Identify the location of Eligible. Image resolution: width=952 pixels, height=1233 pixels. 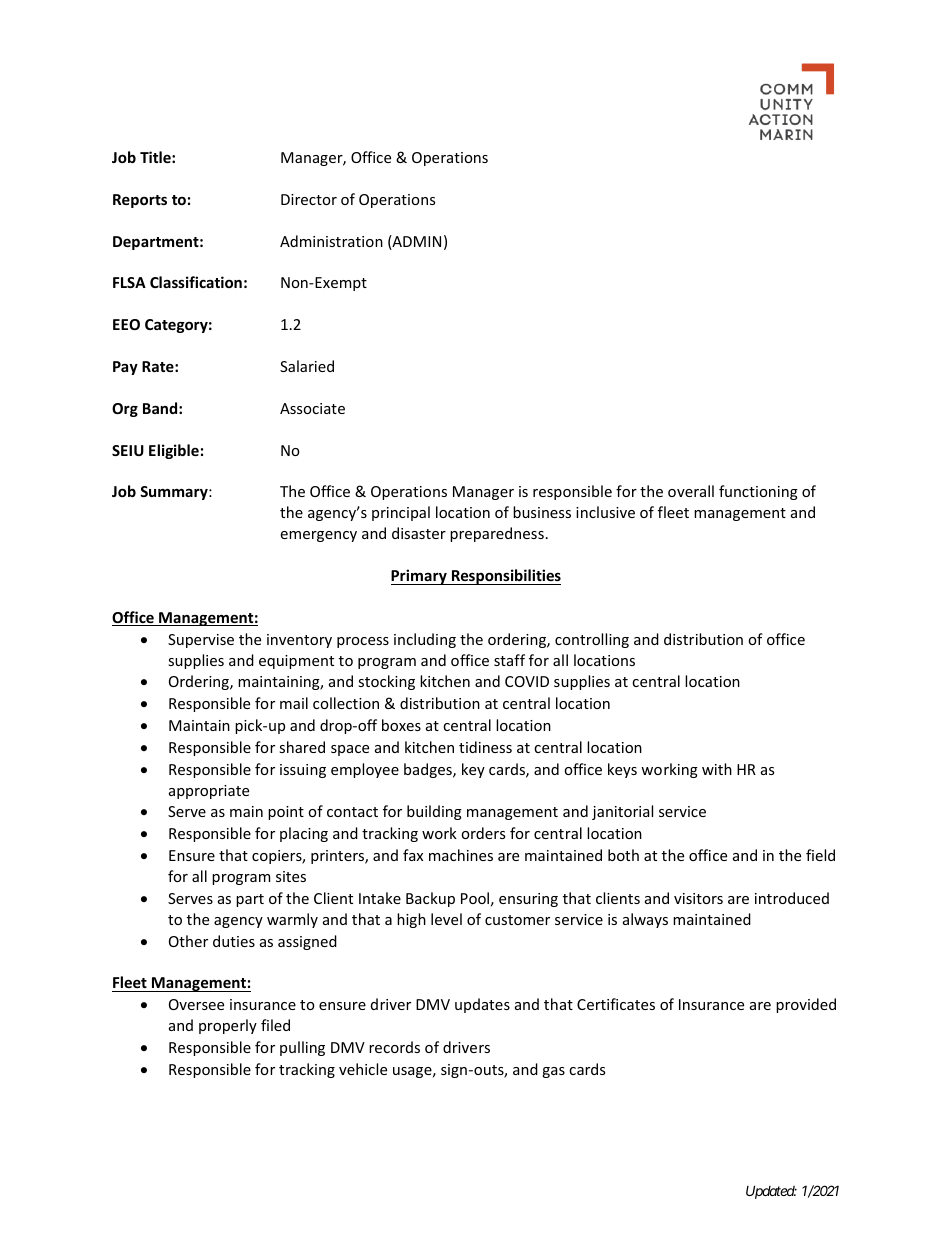
(174, 451).
